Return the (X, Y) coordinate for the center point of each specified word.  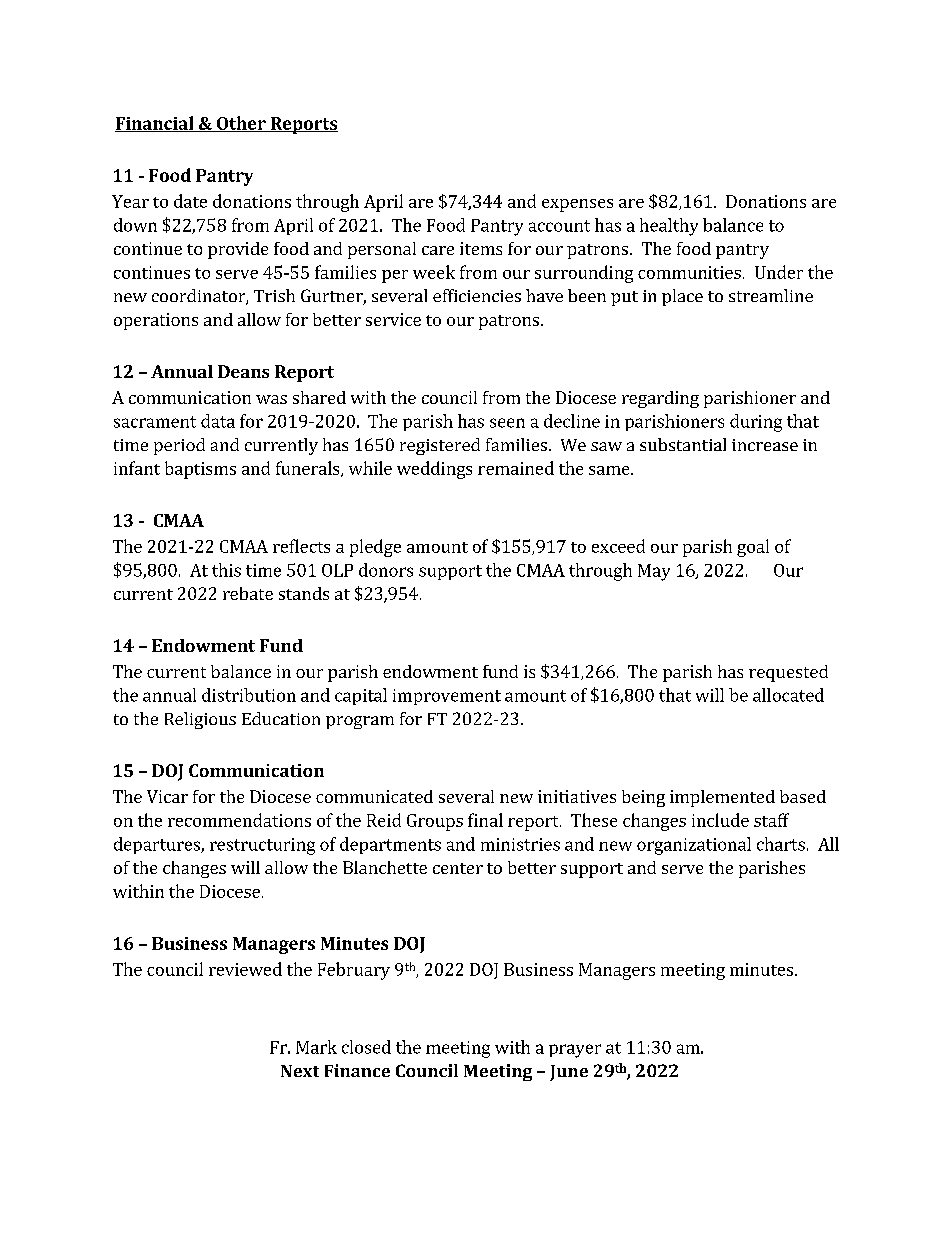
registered (440, 446)
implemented (722, 798)
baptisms (200, 470)
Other (241, 124)
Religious (200, 720)
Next (300, 1071)
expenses (577, 205)
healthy (669, 227)
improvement (447, 697)
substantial (683, 444)
